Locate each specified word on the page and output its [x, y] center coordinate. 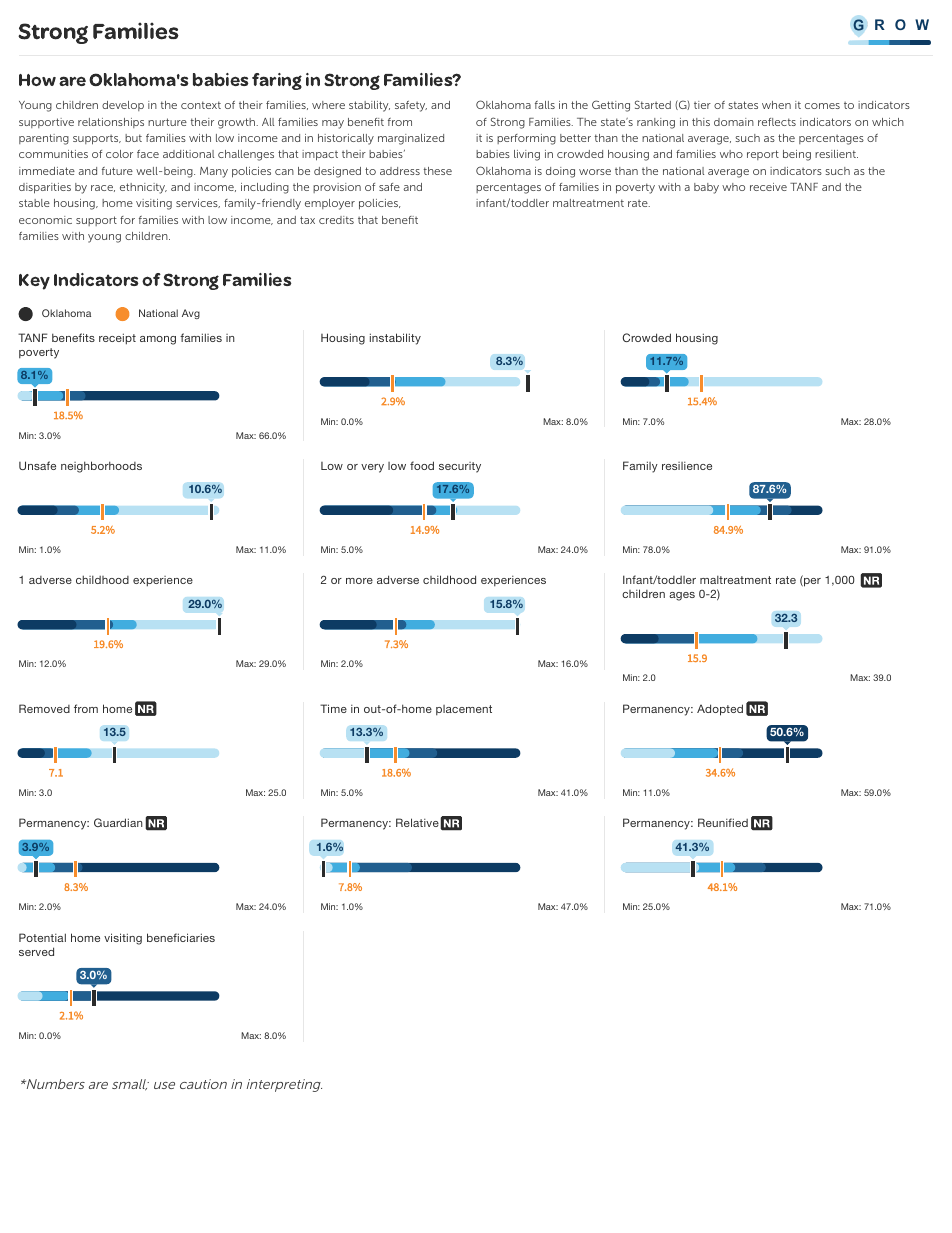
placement [464, 710]
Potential [42, 937]
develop [123, 106]
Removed [44, 708]
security [460, 467]
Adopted [720, 710]
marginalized [411, 139]
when [776, 105]
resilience [687, 466]
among [158, 340]
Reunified [723, 822]
